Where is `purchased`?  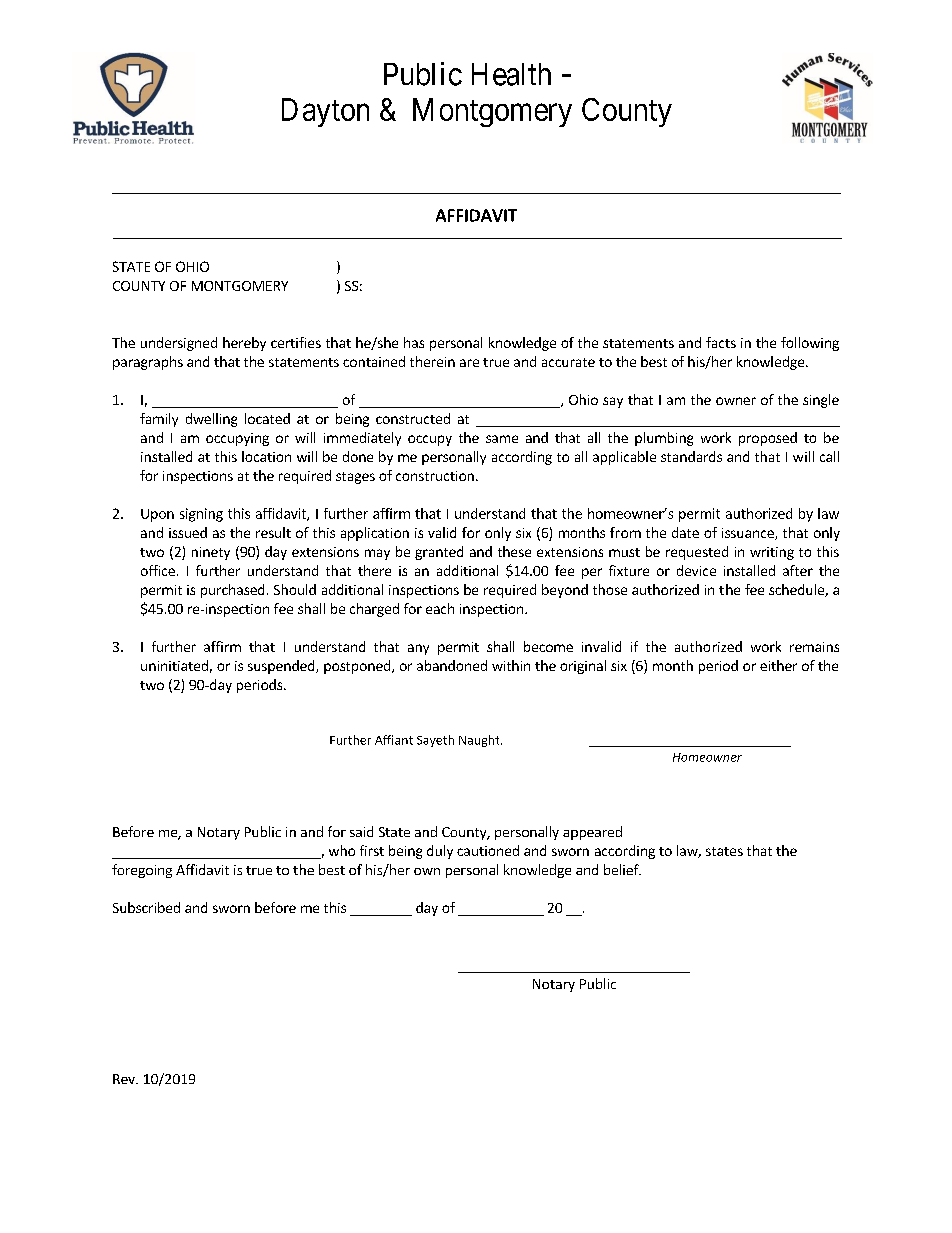
purchased is located at coordinates (232, 591).
